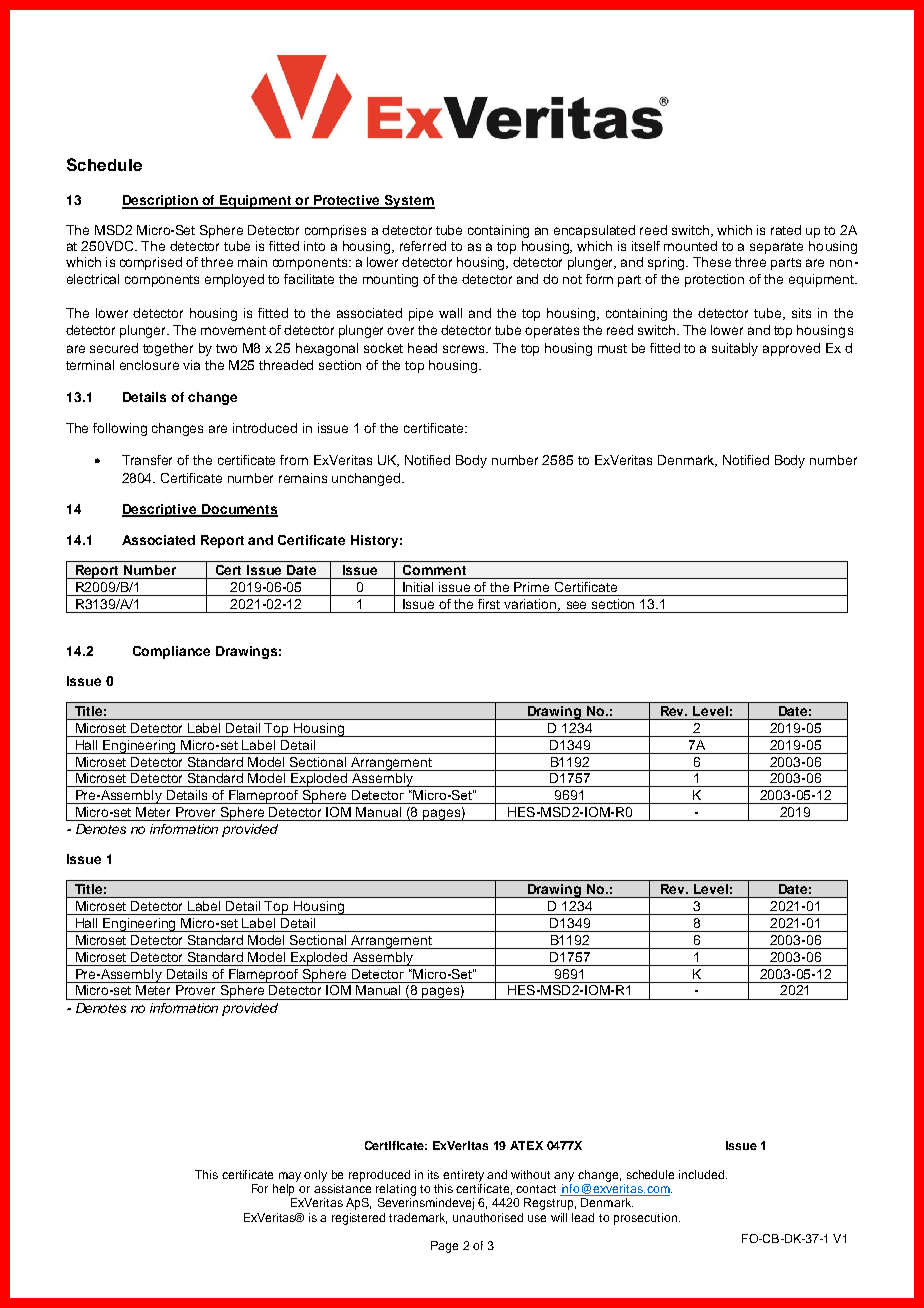  What do you see at coordinates (576, 605) in the screenshot?
I see `see` at bounding box center [576, 605].
